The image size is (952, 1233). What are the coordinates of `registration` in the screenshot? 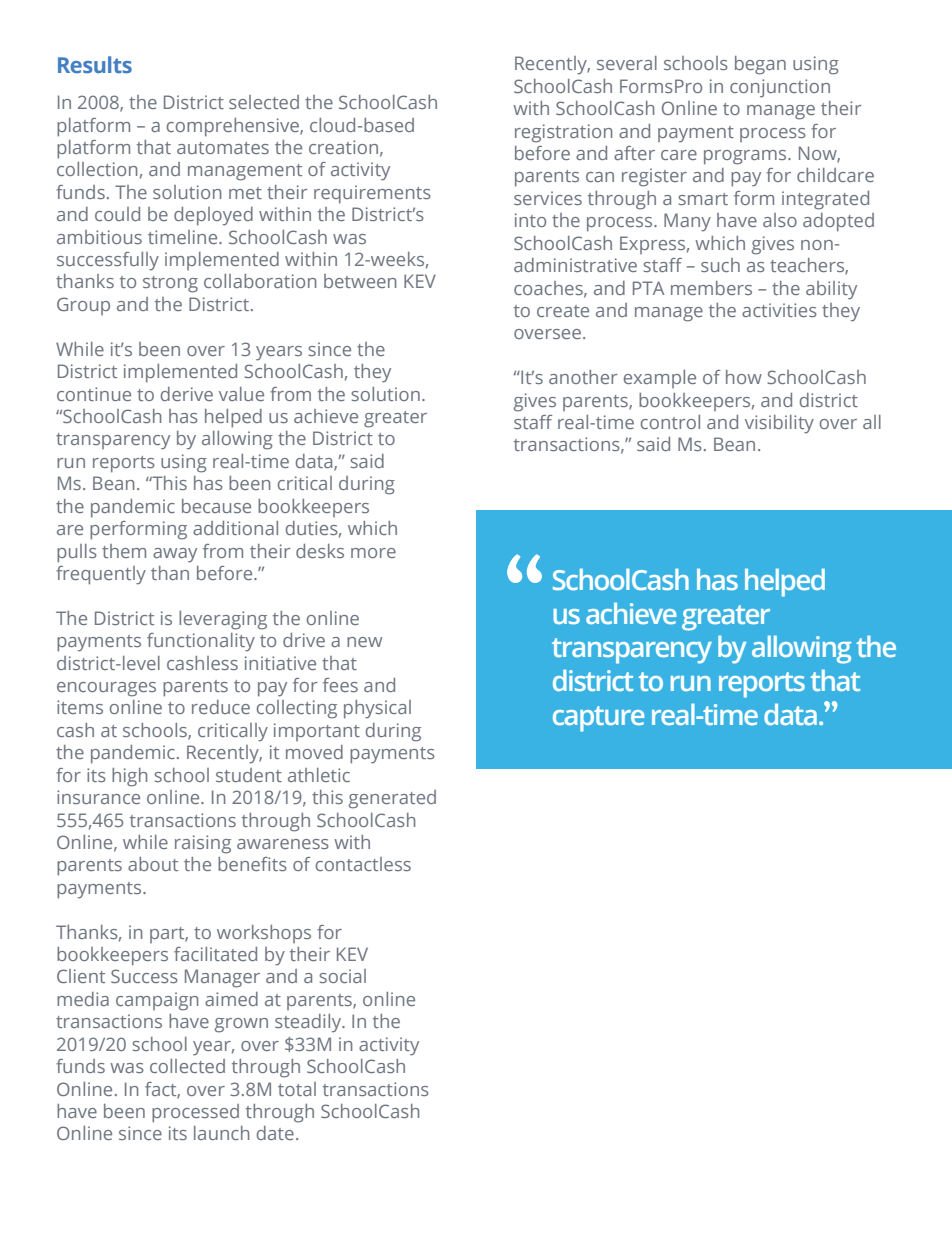 It's located at (563, 133).
